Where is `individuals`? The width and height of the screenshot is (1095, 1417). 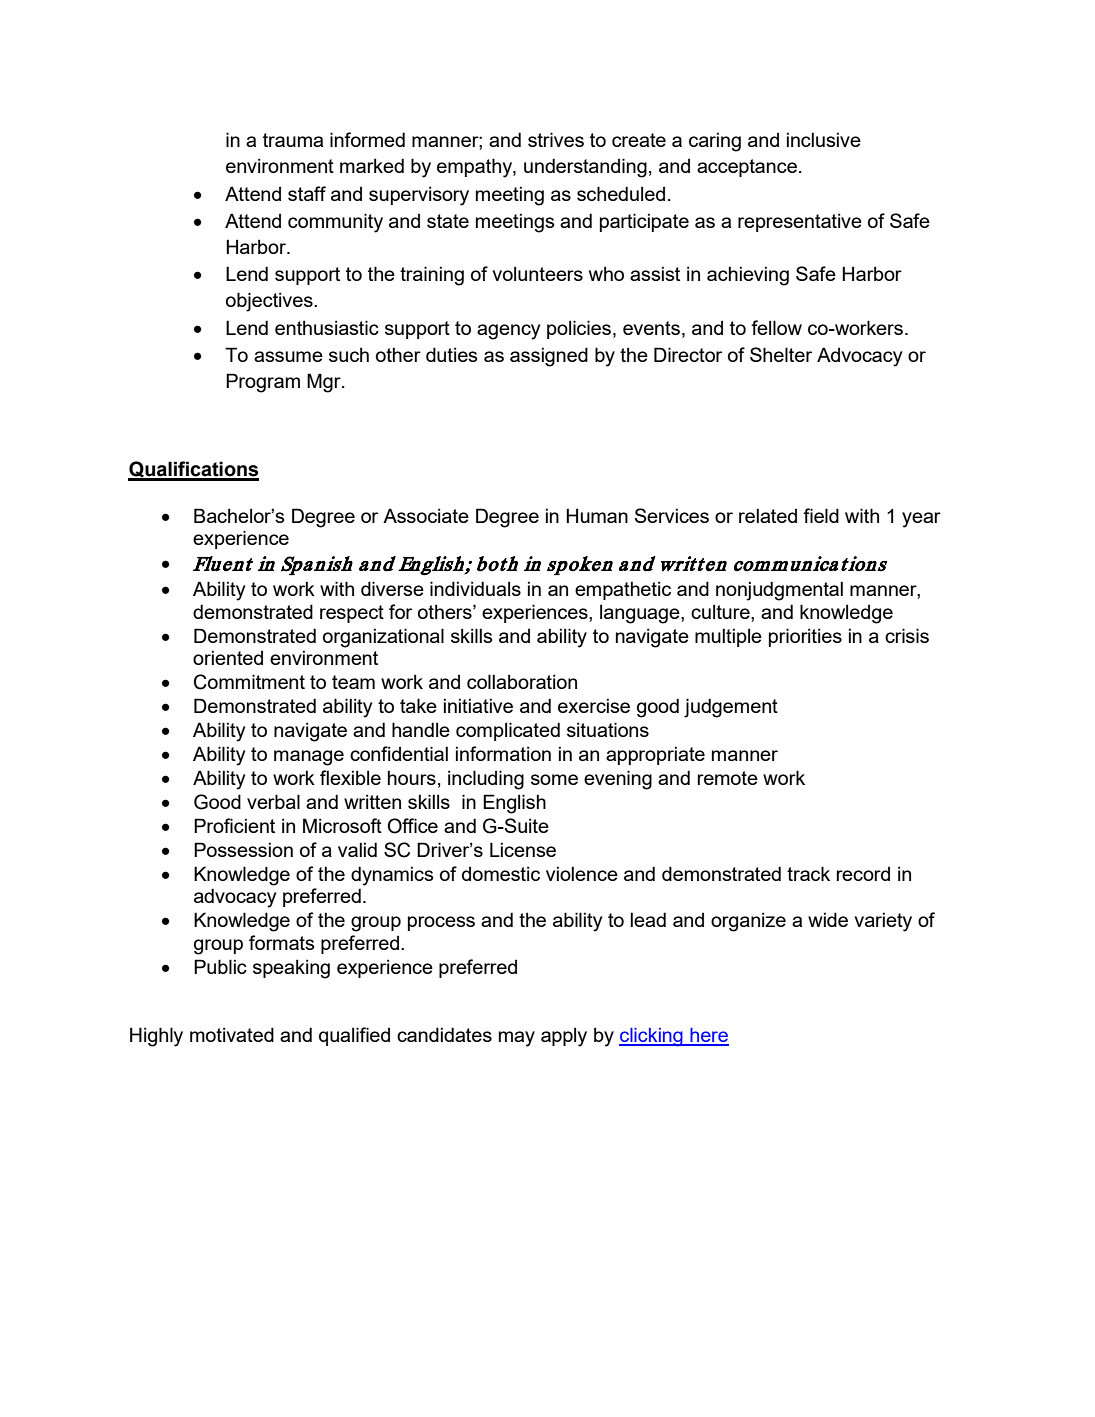
individuals is located at coordinates (475, 588).
